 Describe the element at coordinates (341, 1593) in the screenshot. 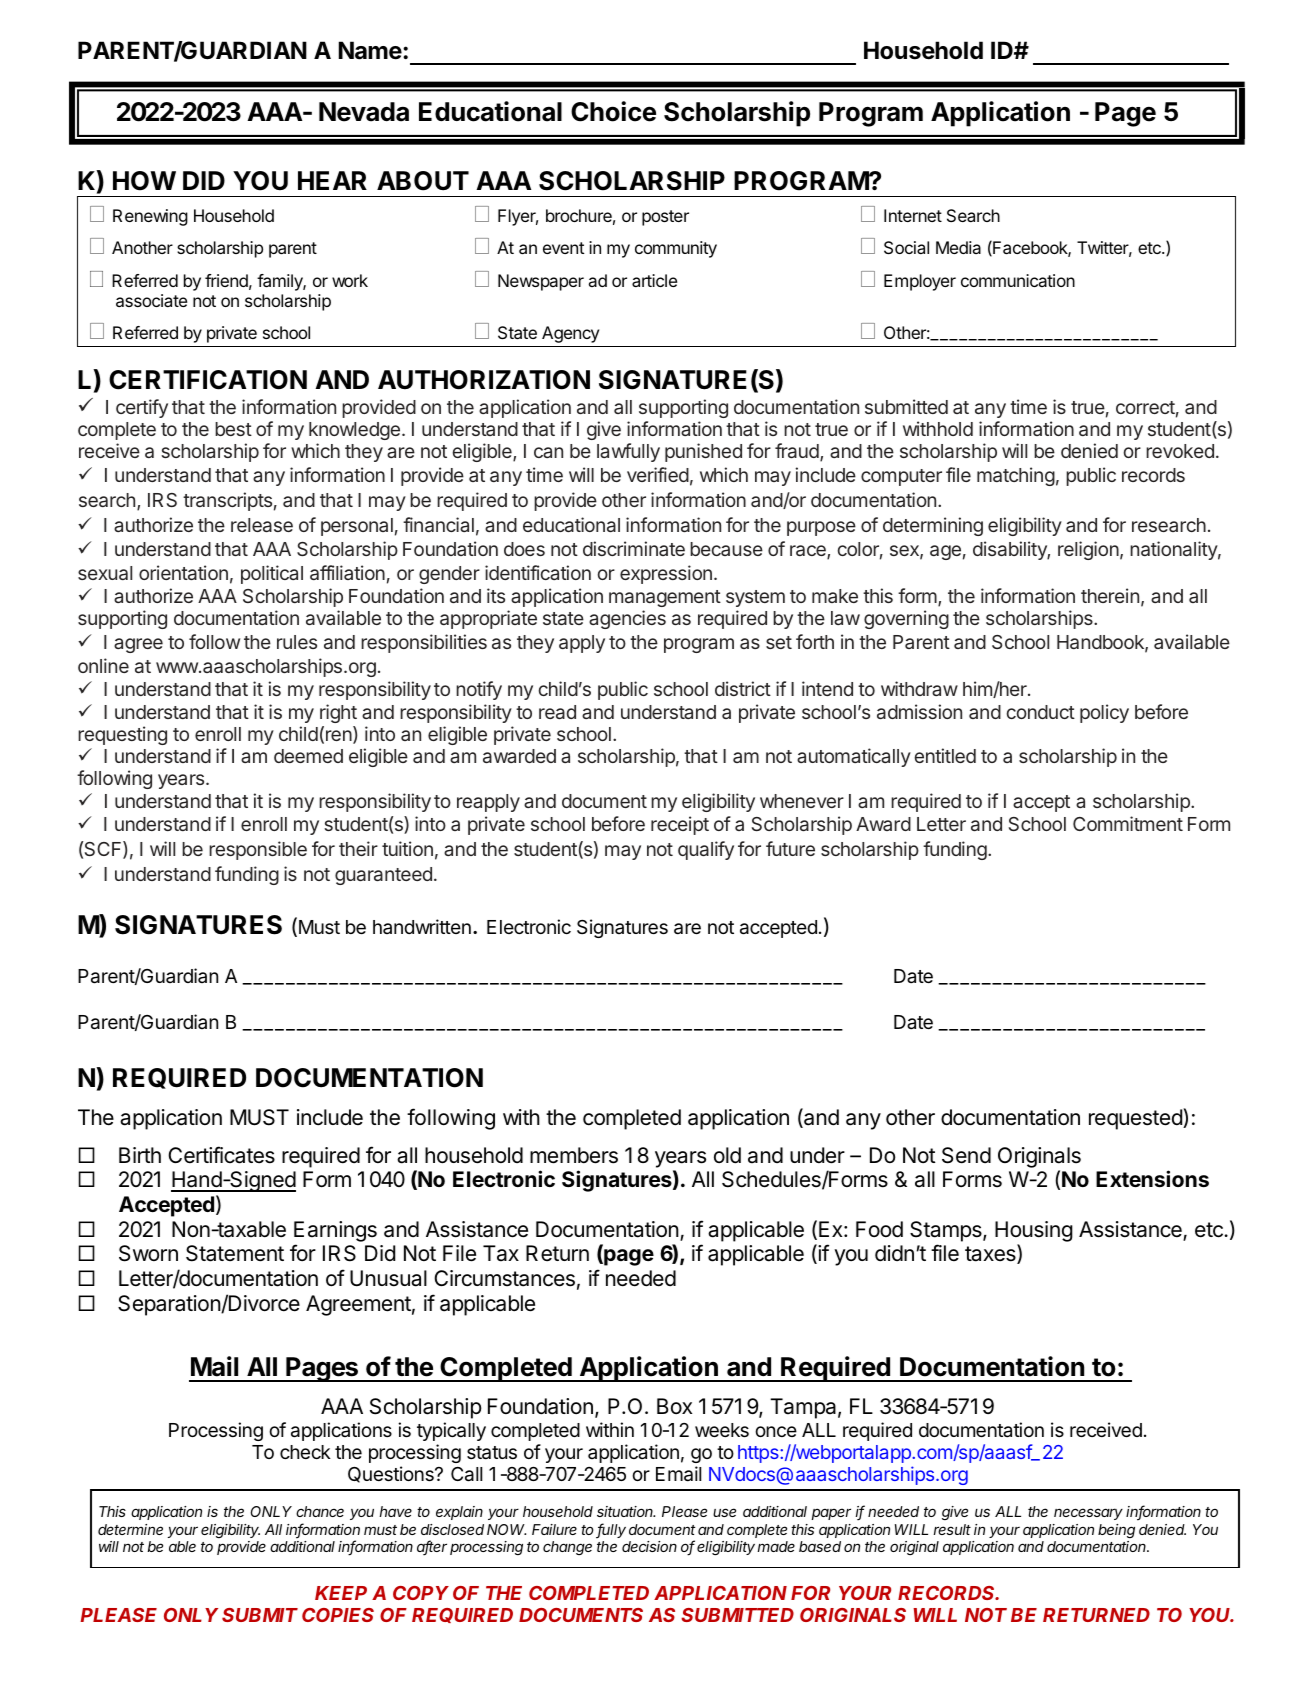

I see `KEEP` at that location.
